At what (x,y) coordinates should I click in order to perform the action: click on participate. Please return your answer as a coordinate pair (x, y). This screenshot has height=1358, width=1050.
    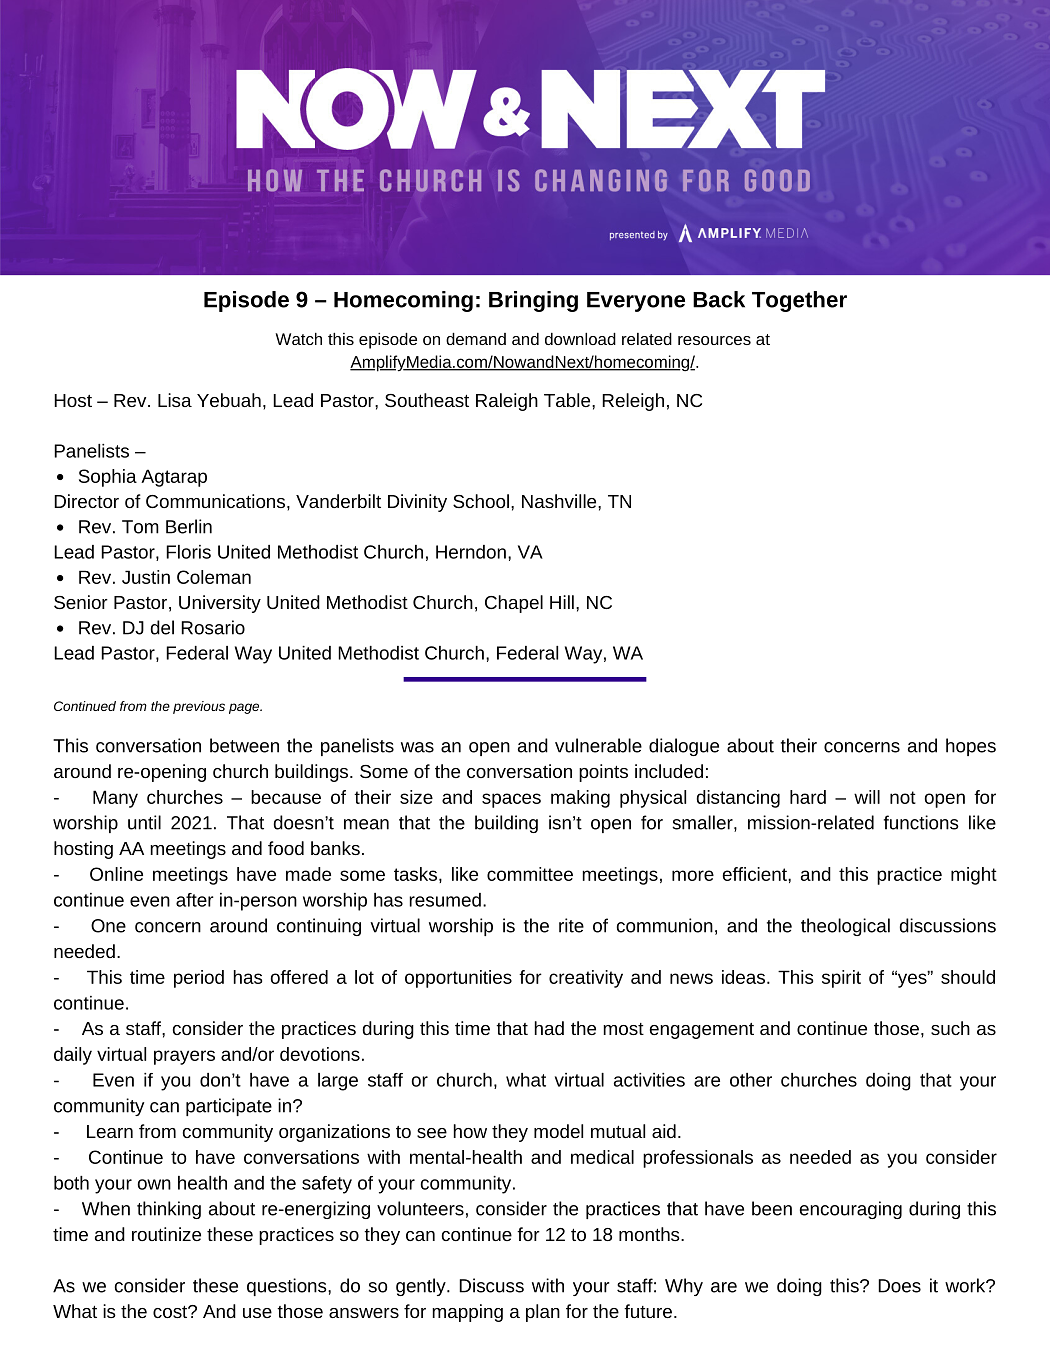
    Looking at the image, I should click on (229, 1107).
